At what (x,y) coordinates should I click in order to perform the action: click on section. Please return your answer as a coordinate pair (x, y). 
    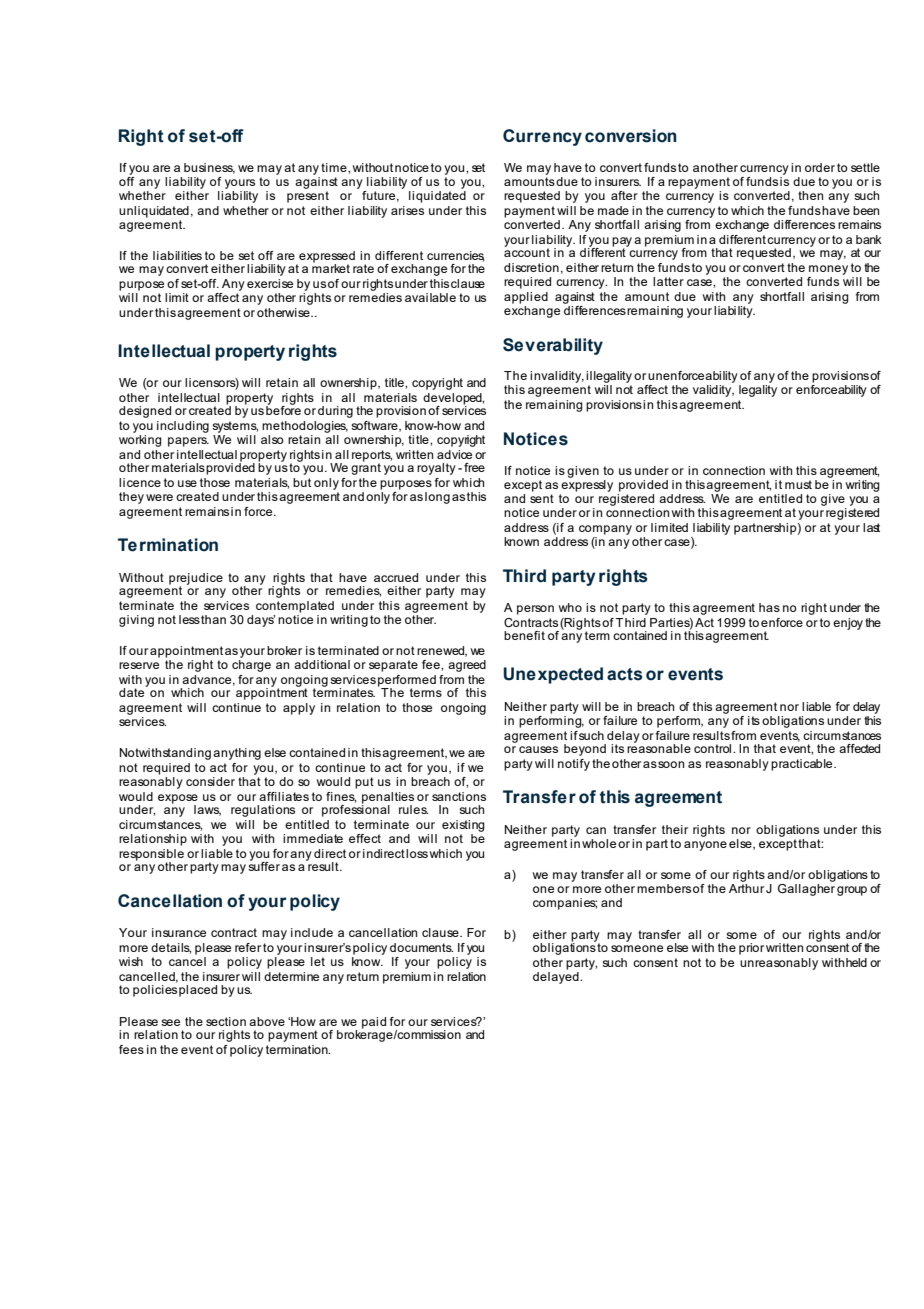
    Looking at the image, I should click on (226, 1021).
